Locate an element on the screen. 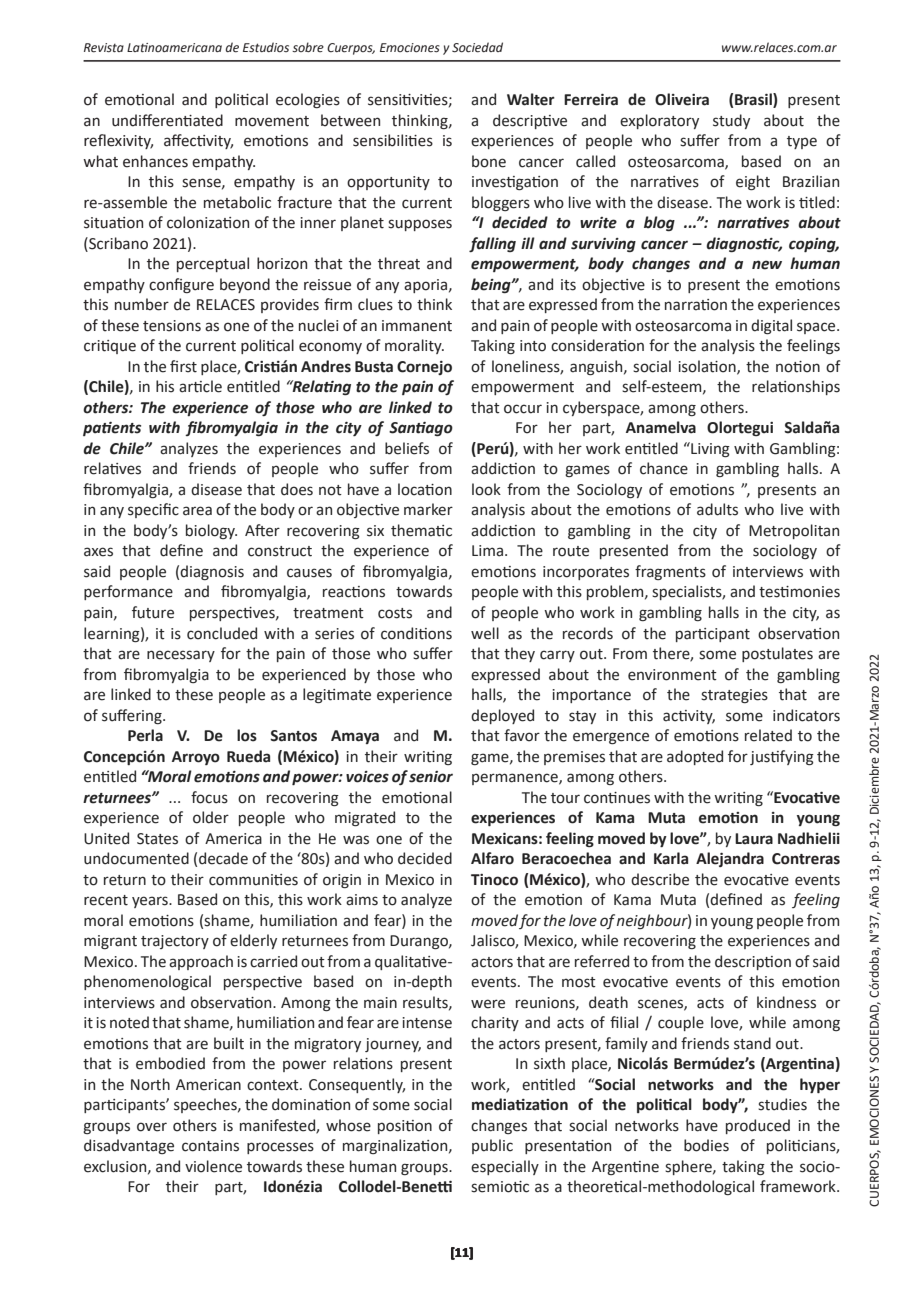 This screenshot has width=924, height=1308. decade is located at coordinates (223, 858).
